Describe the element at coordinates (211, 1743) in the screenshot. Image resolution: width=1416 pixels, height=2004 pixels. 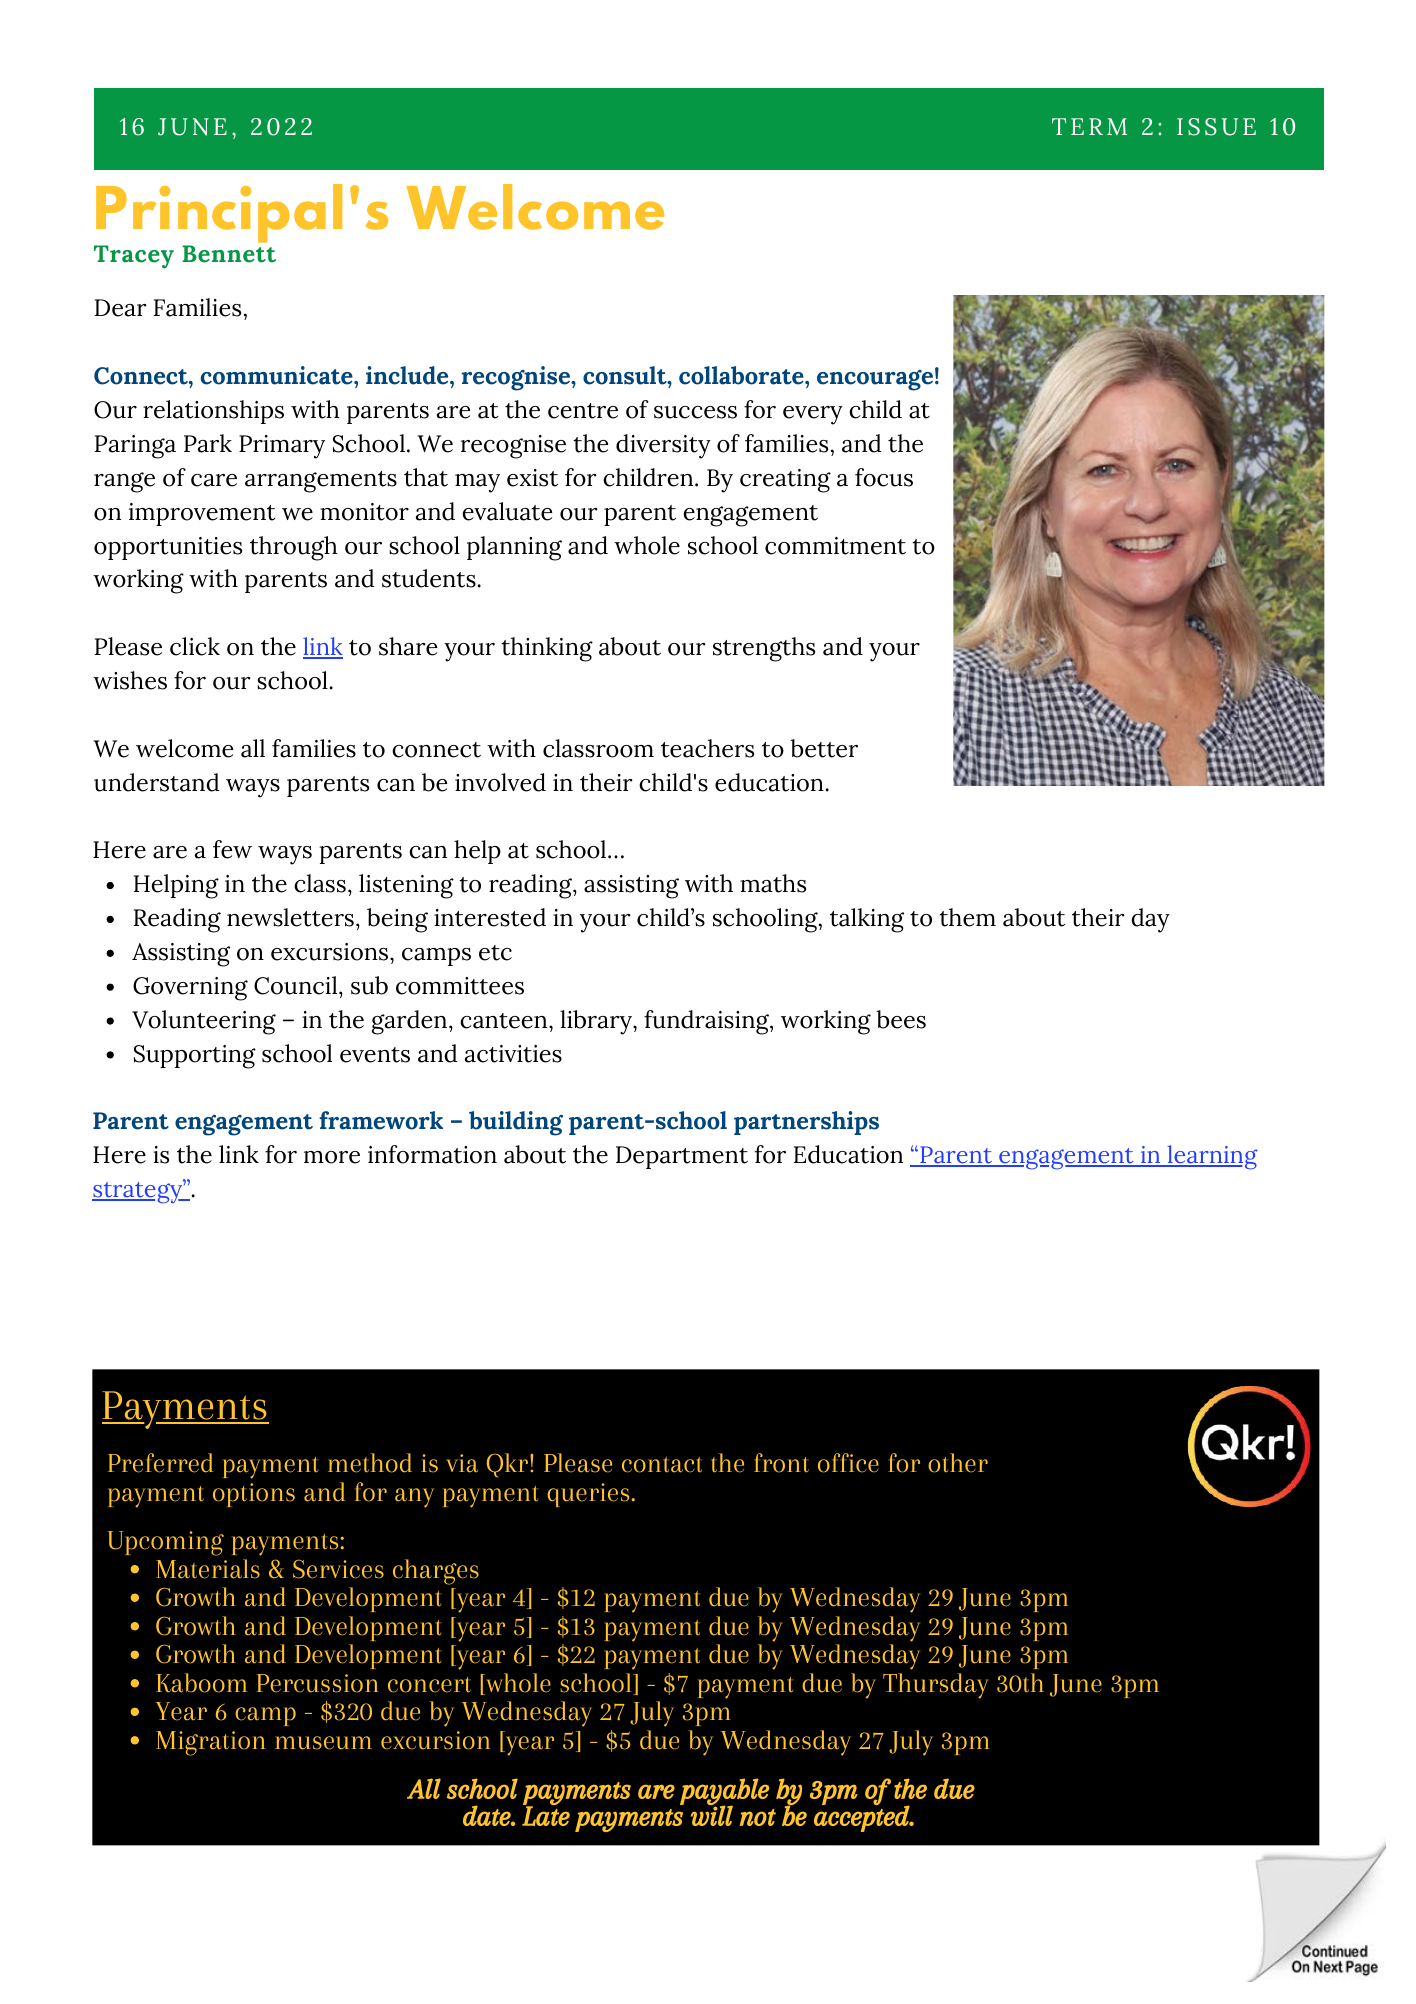
I see `Migration` at that location.
